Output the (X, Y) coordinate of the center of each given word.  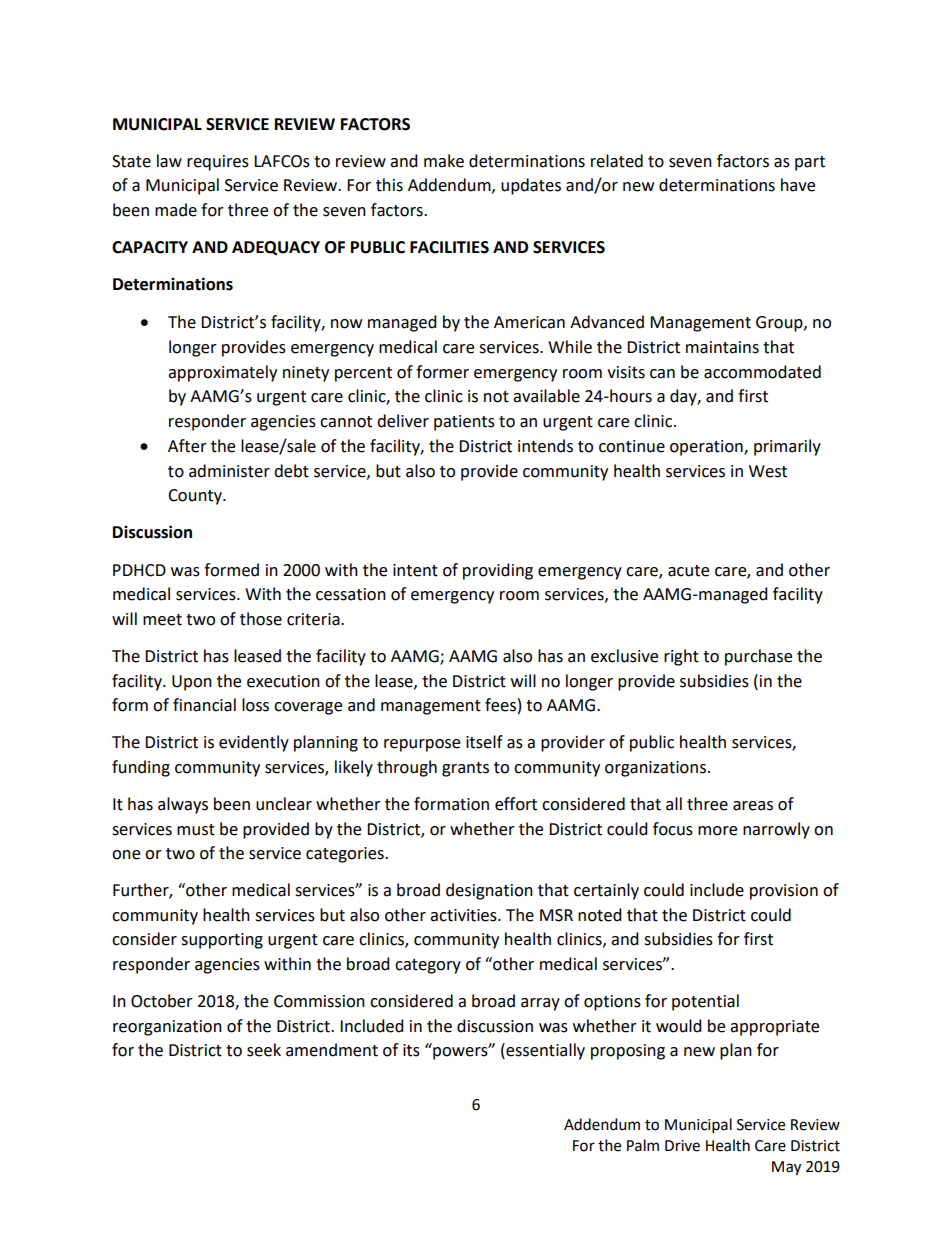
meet (162, 620)
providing (498, 571)
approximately (222, 373)
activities (464, 915)
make (444, 161)
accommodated (762, 372)
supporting (222, 941)
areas (753, 806)
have (798, 185)
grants (465, 769)
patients (464, 423)
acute (688, 571)
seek (264, 1050)
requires (218, 163)
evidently (254, 743)
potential (705, 1002)
